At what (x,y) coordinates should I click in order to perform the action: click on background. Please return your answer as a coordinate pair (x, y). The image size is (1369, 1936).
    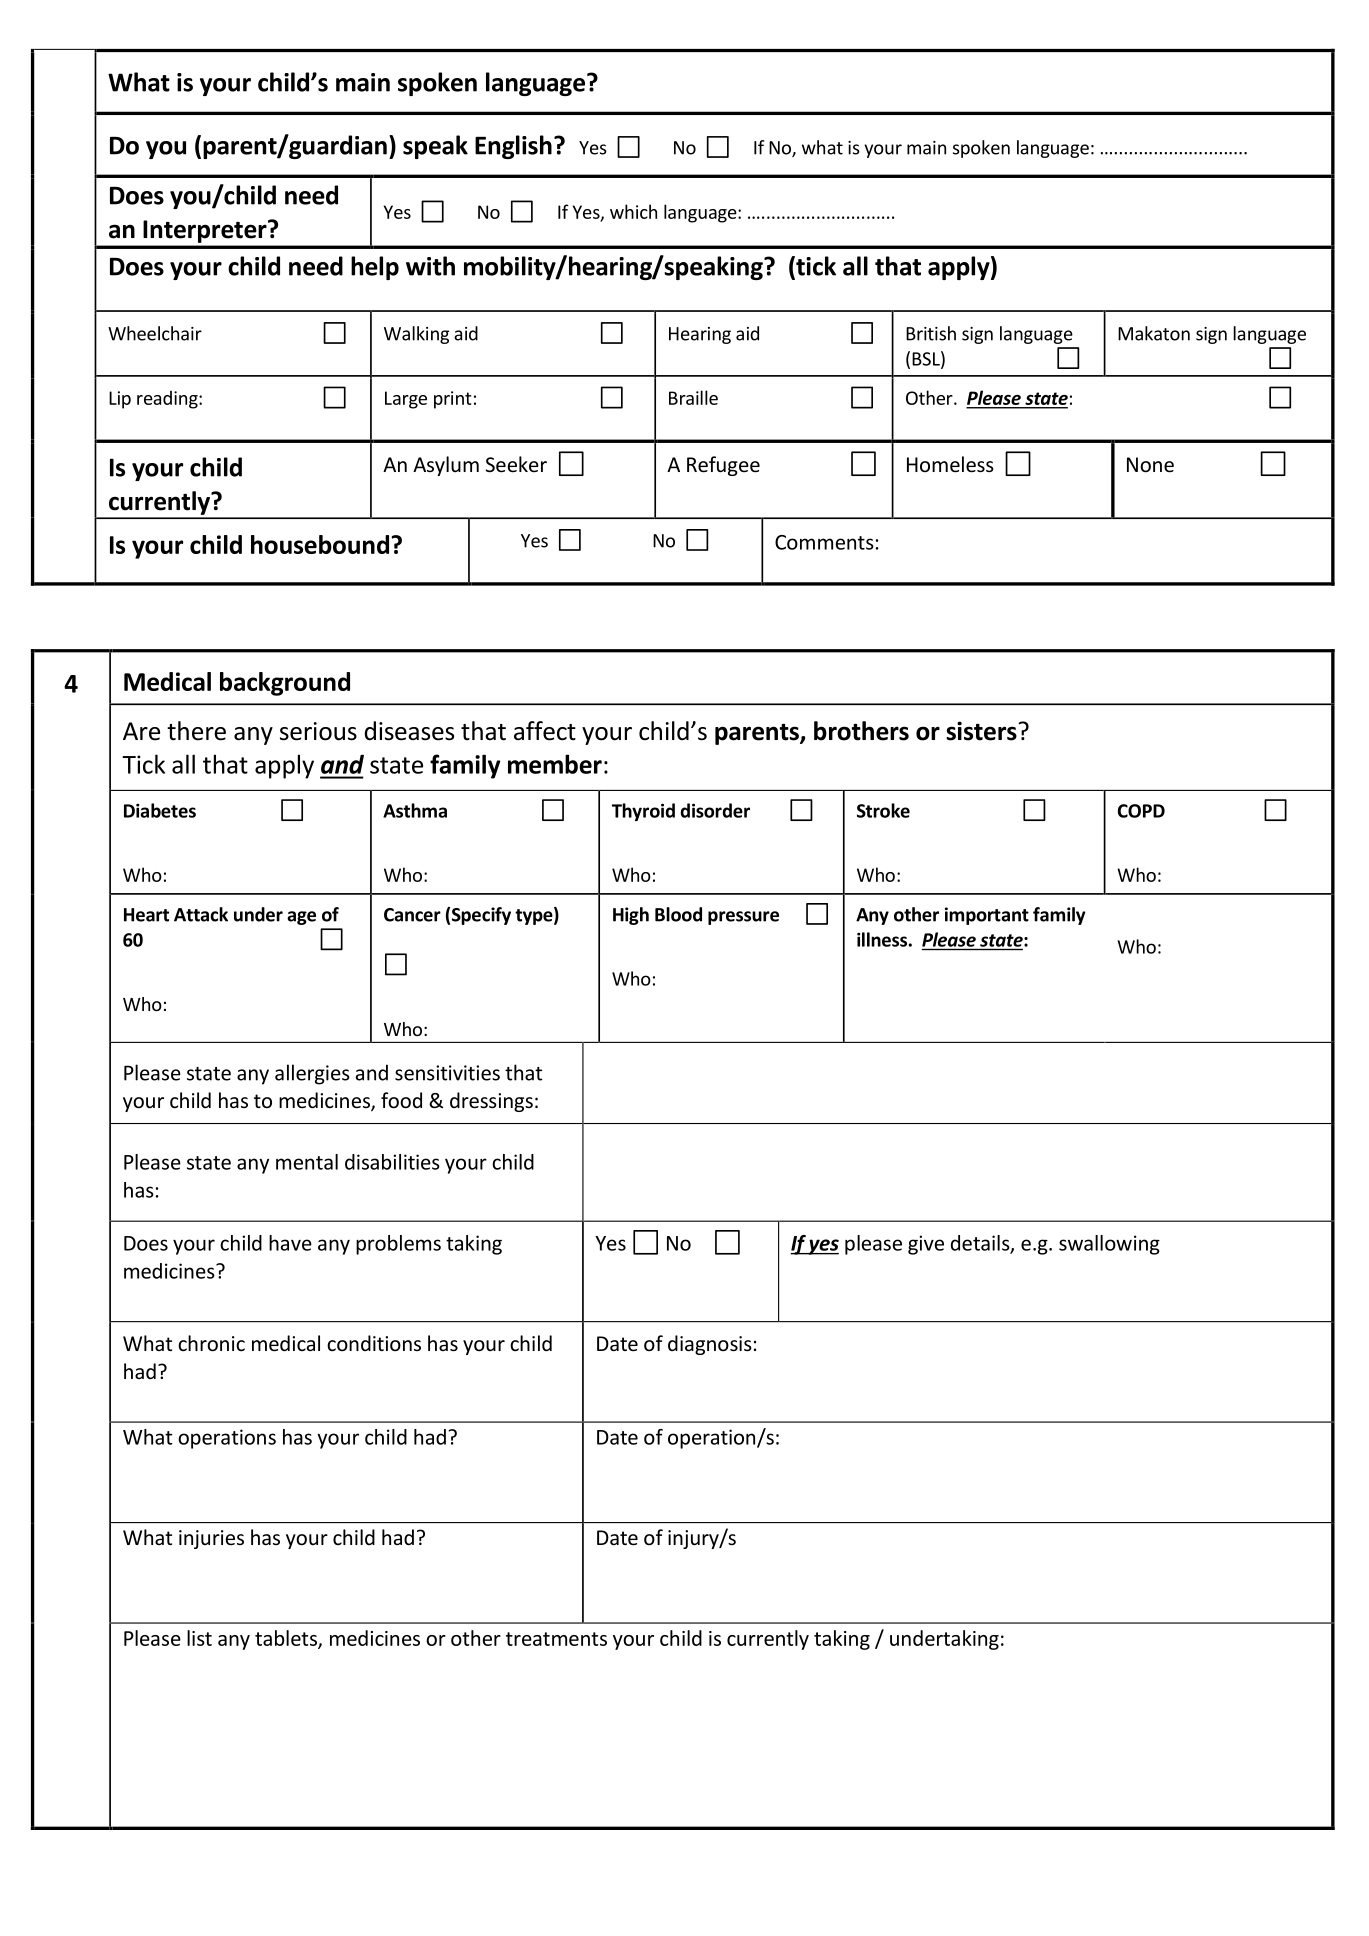
    Looking at the image, I should click on (285, 684).
